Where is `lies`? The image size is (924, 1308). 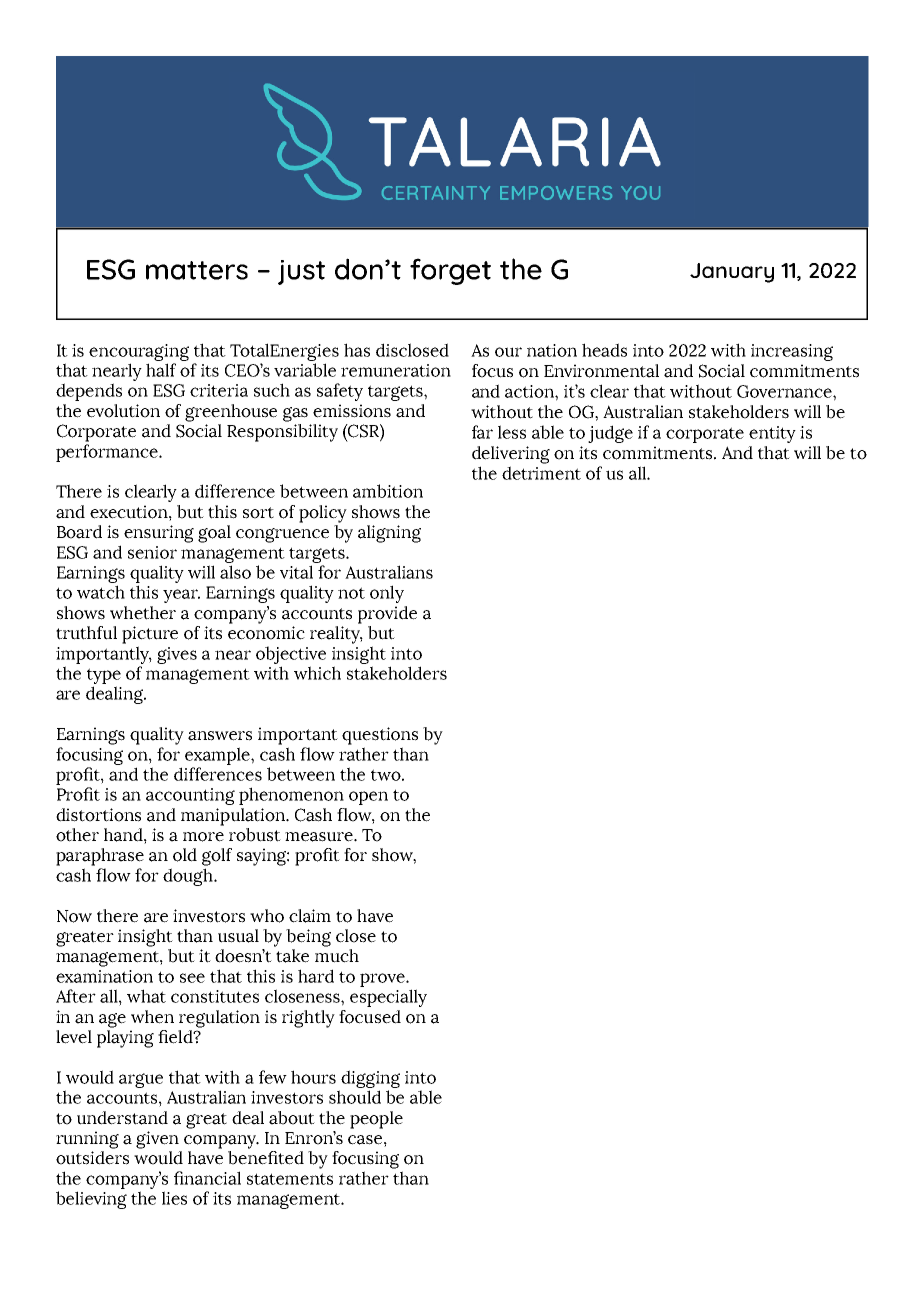 lies is located at coordinates (174, 1198).
